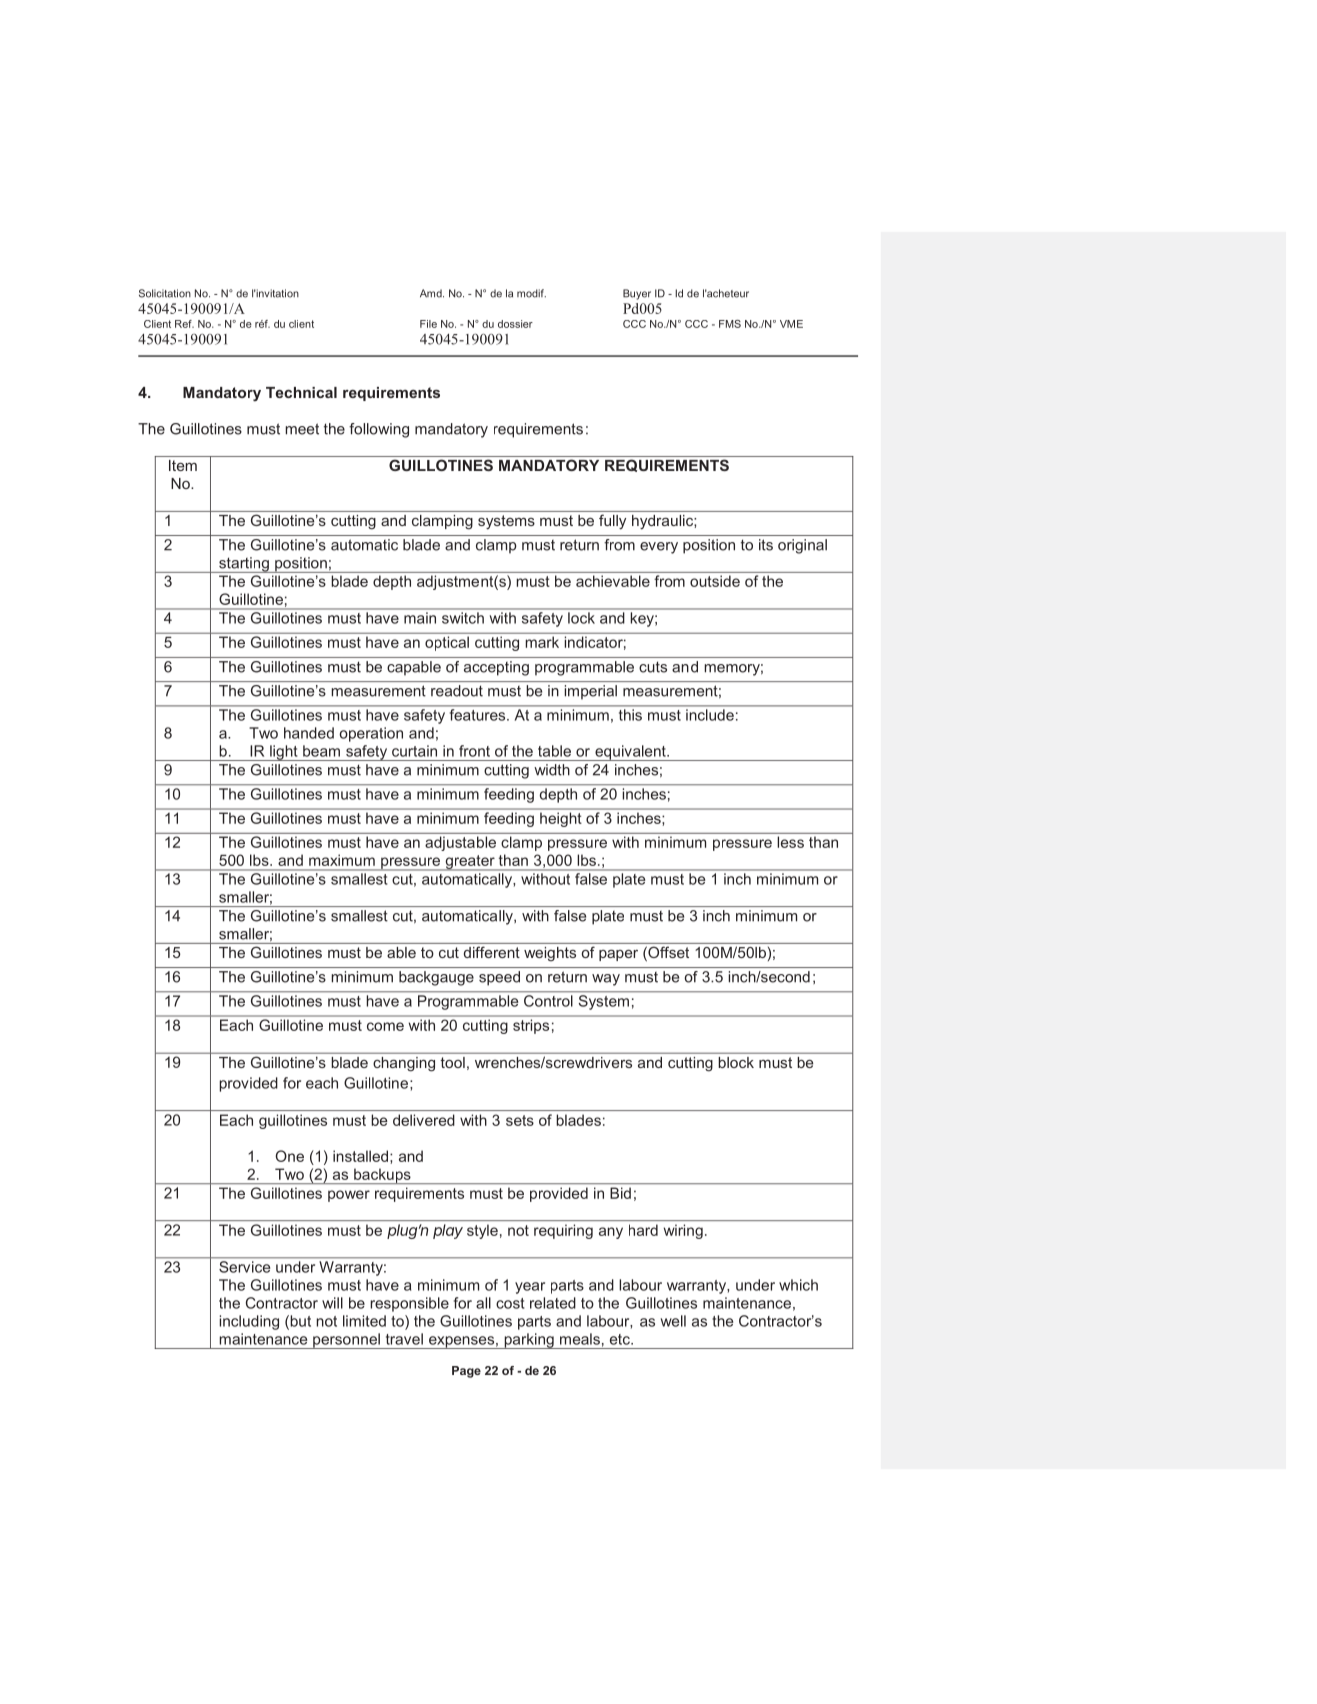 This screenshot has height=1704, width=1317. What do you see at coordinates (249, 1322) in the screenshot?
I see `including` at bounding box center [249, 1322].
